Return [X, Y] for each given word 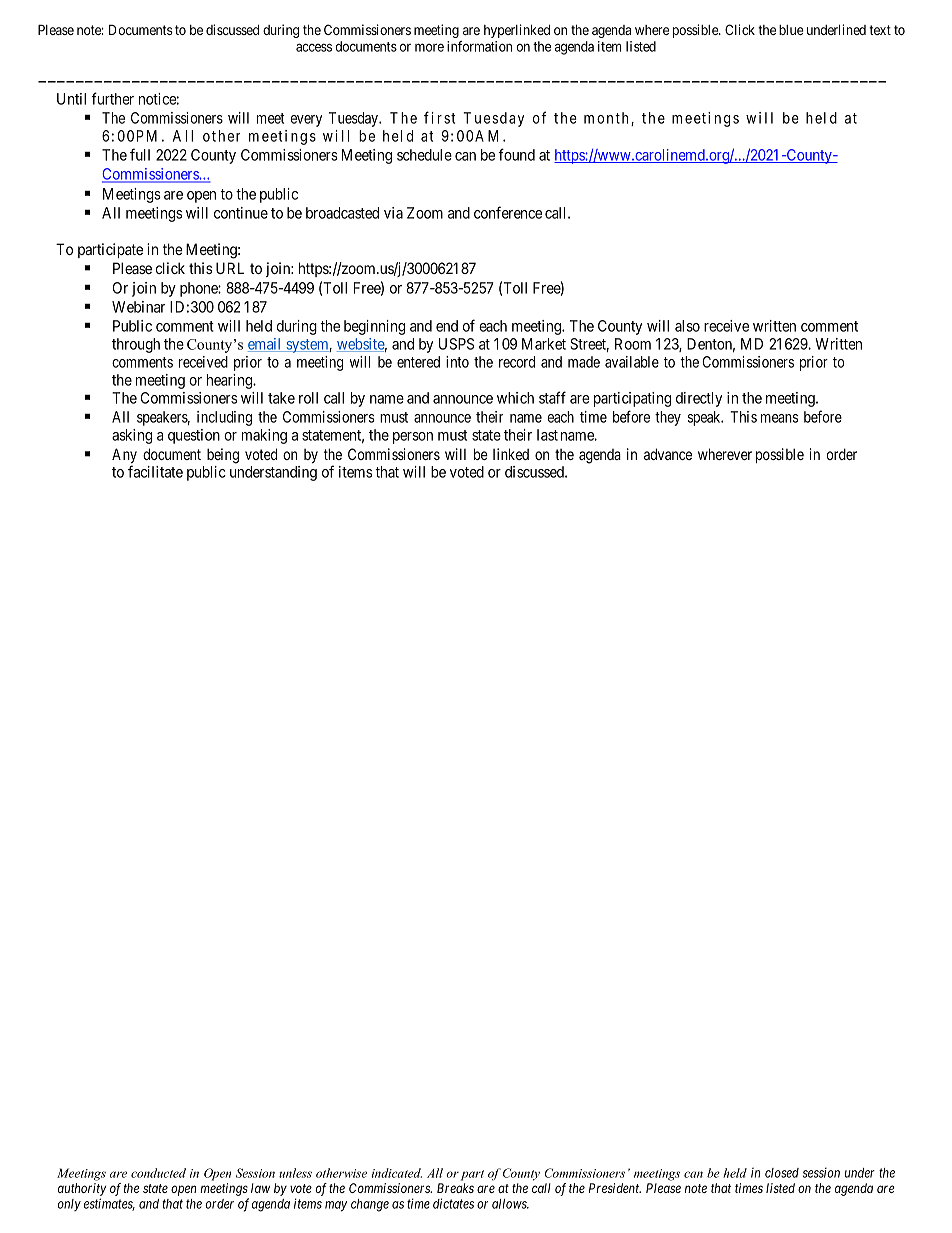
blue [791, 30]
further [112, 98]
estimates [109, 1204]
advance [668, 454]
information [479, 46]
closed [782, 1173]
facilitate [155, 471]
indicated [396, 1173]
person [413, 438]
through [136, 345]
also [687, 326]
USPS [456, 344]
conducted [158, 1173]
